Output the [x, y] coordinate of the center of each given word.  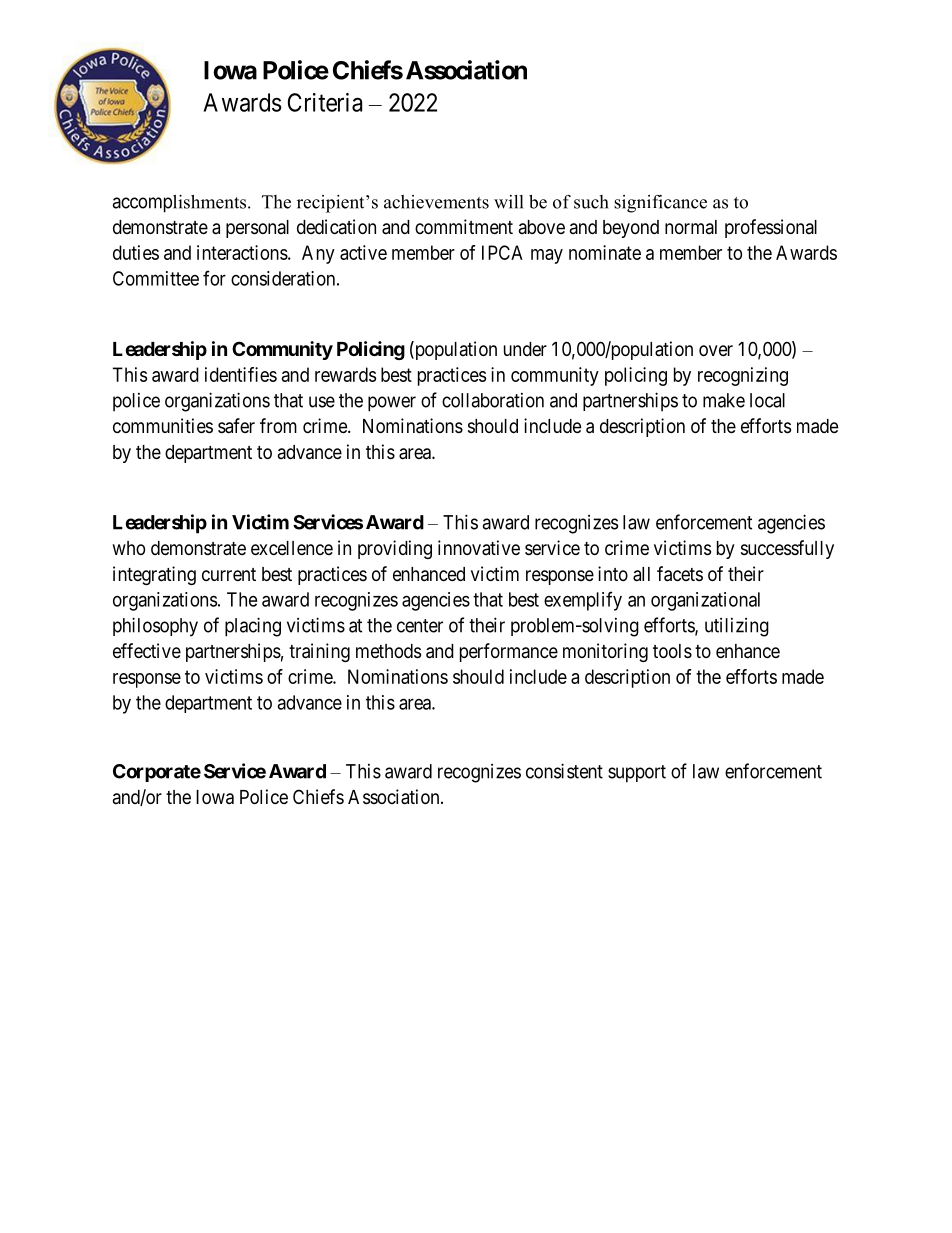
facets [680, 574]
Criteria [325, 102]
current [229, 574]
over [716, 350]
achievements [436, 202]
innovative [479, 548]
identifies [241, 374]
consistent [564, 771]
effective [147, 650]
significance [660, 204]
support [637, 774]
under [525, 349]
